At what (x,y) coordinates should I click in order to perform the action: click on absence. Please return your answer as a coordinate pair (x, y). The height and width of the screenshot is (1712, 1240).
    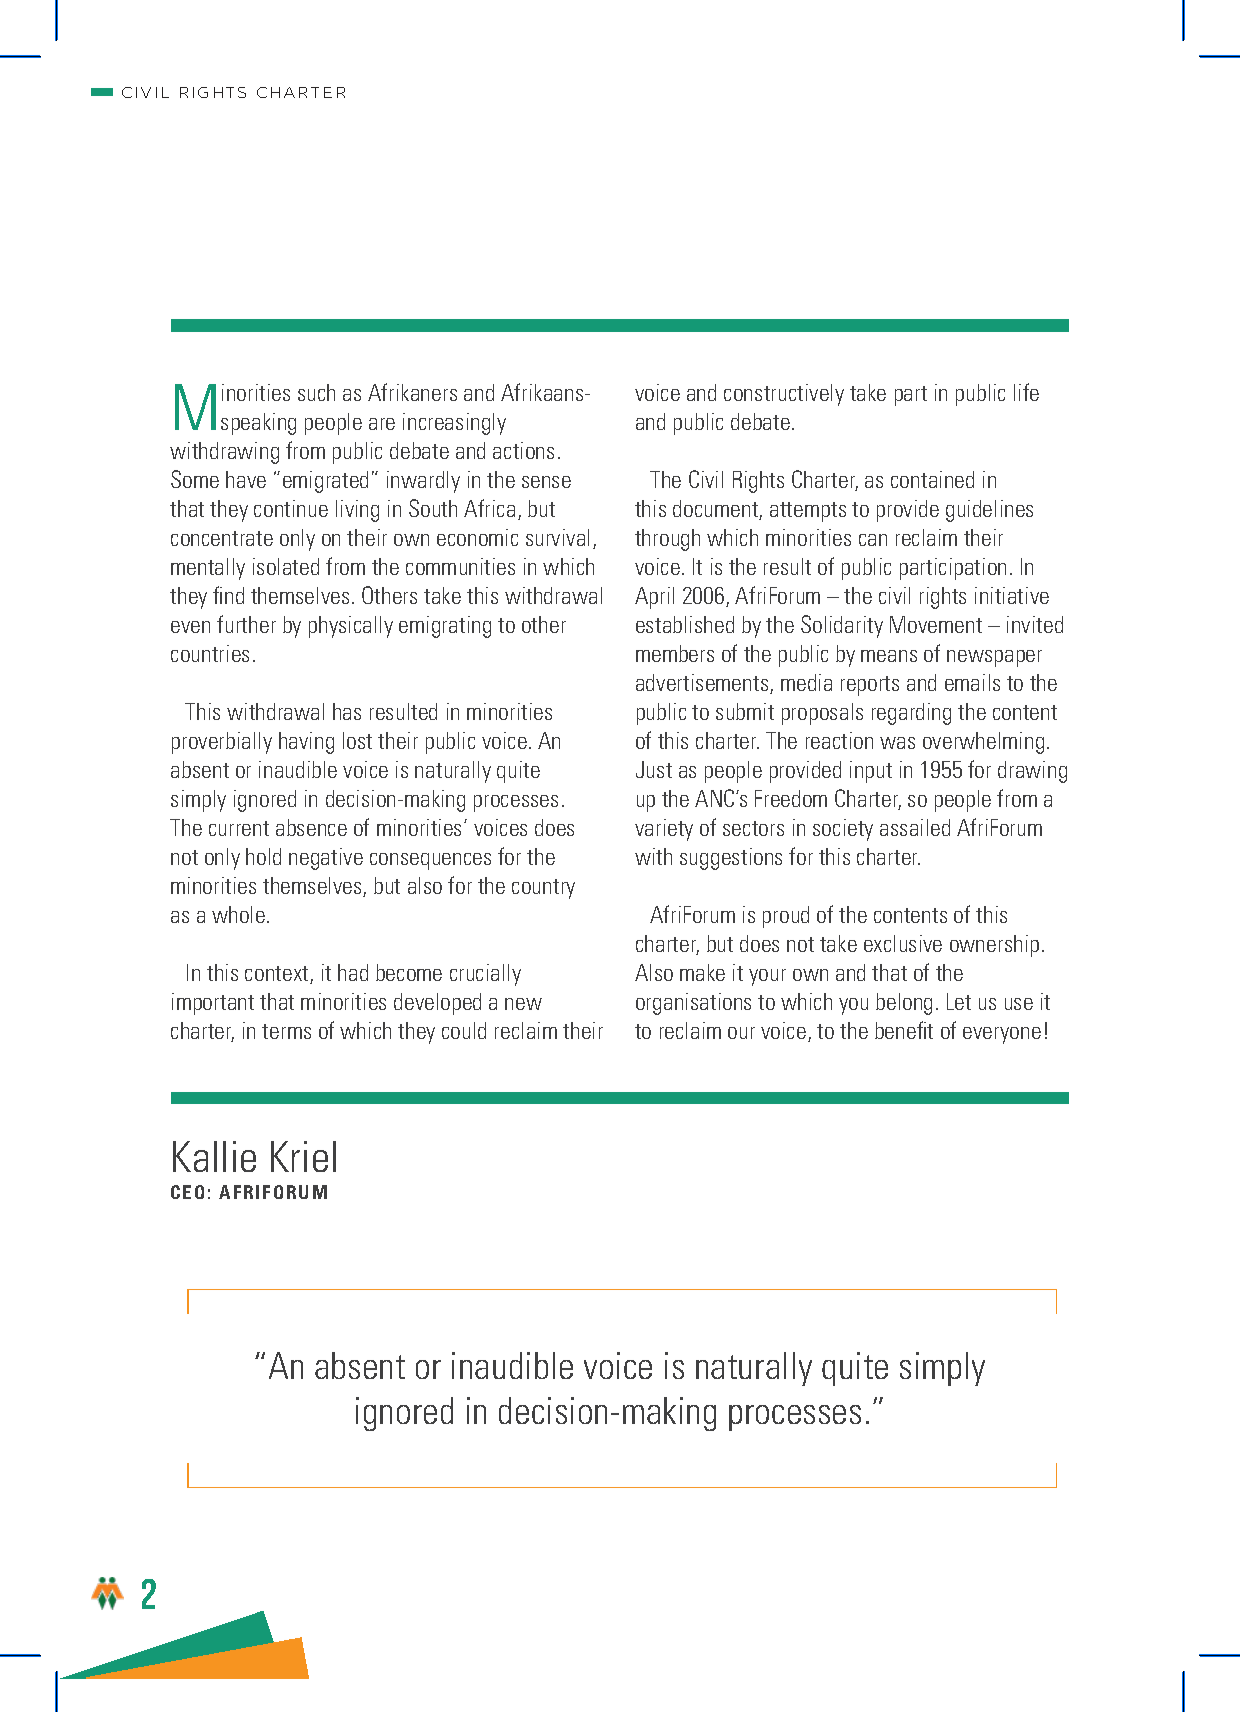
    Looking at the image, I should click on (311, 827).
